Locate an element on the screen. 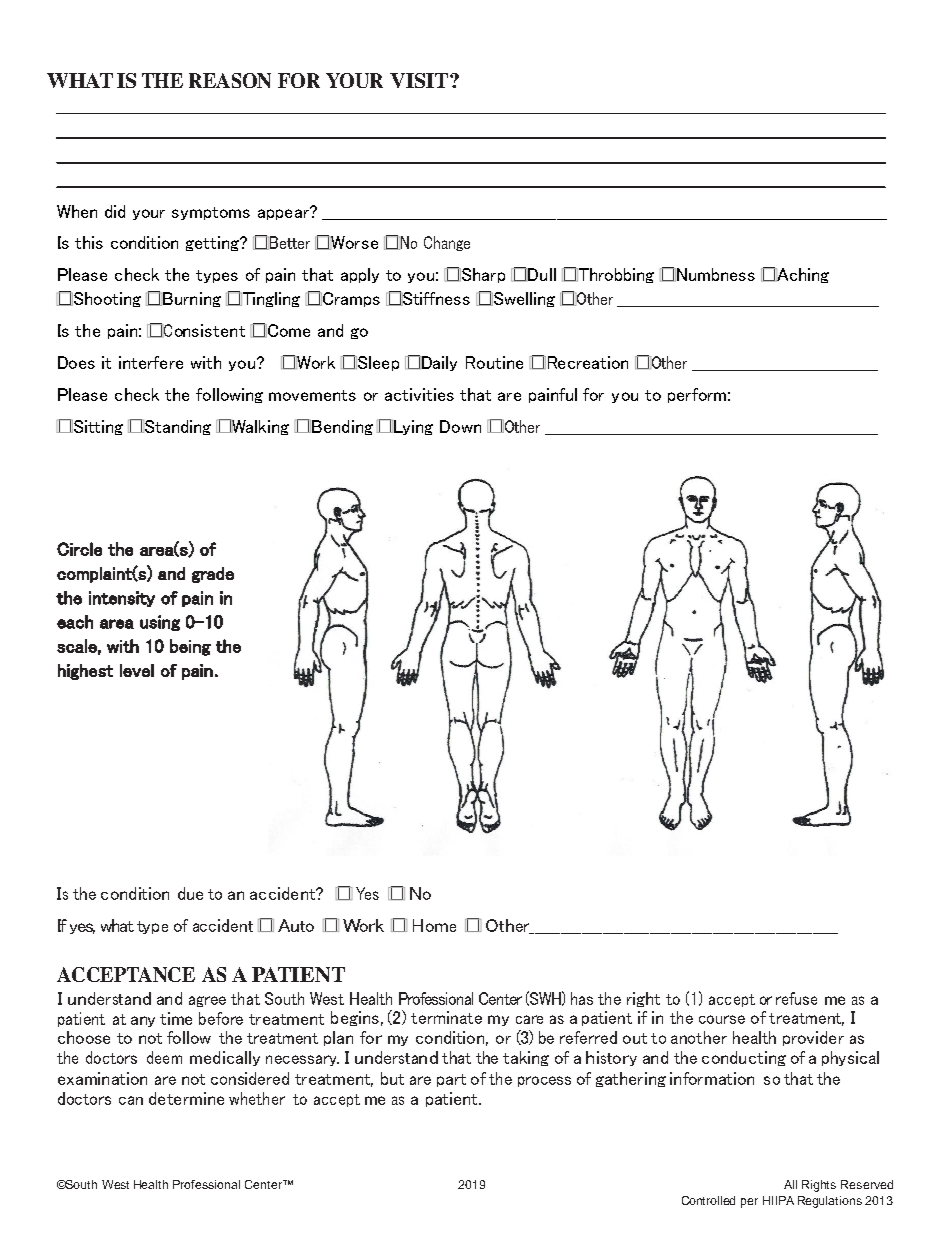  Numbness is located at coordinates (714, 275).
